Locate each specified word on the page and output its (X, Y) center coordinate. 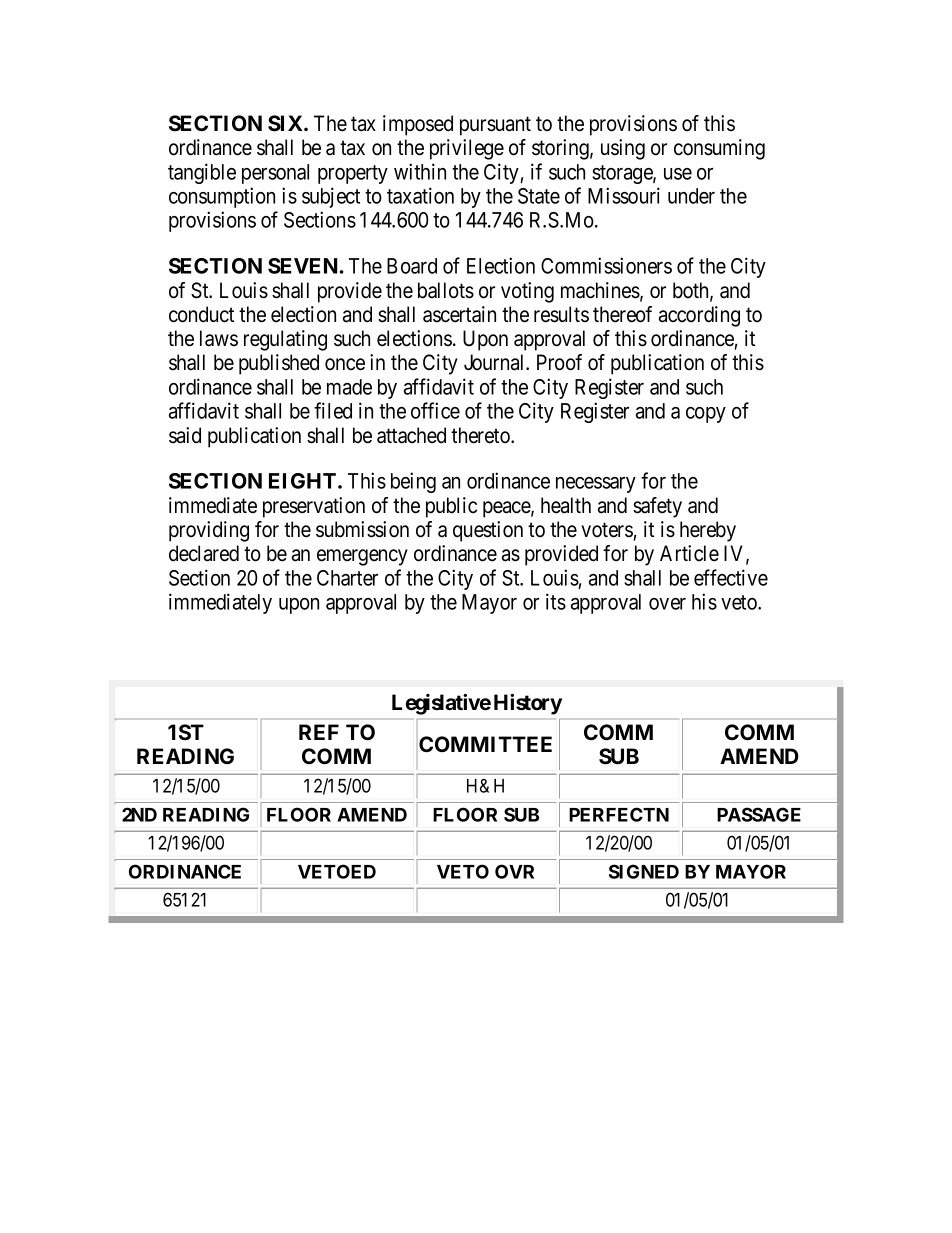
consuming (719, 149)
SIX (286, 123)
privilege (467, 149)
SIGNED (644, 871)
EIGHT (304, 481)
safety (657, 507)
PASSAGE (759, 814)
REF (319, 732)
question (488, 531)
